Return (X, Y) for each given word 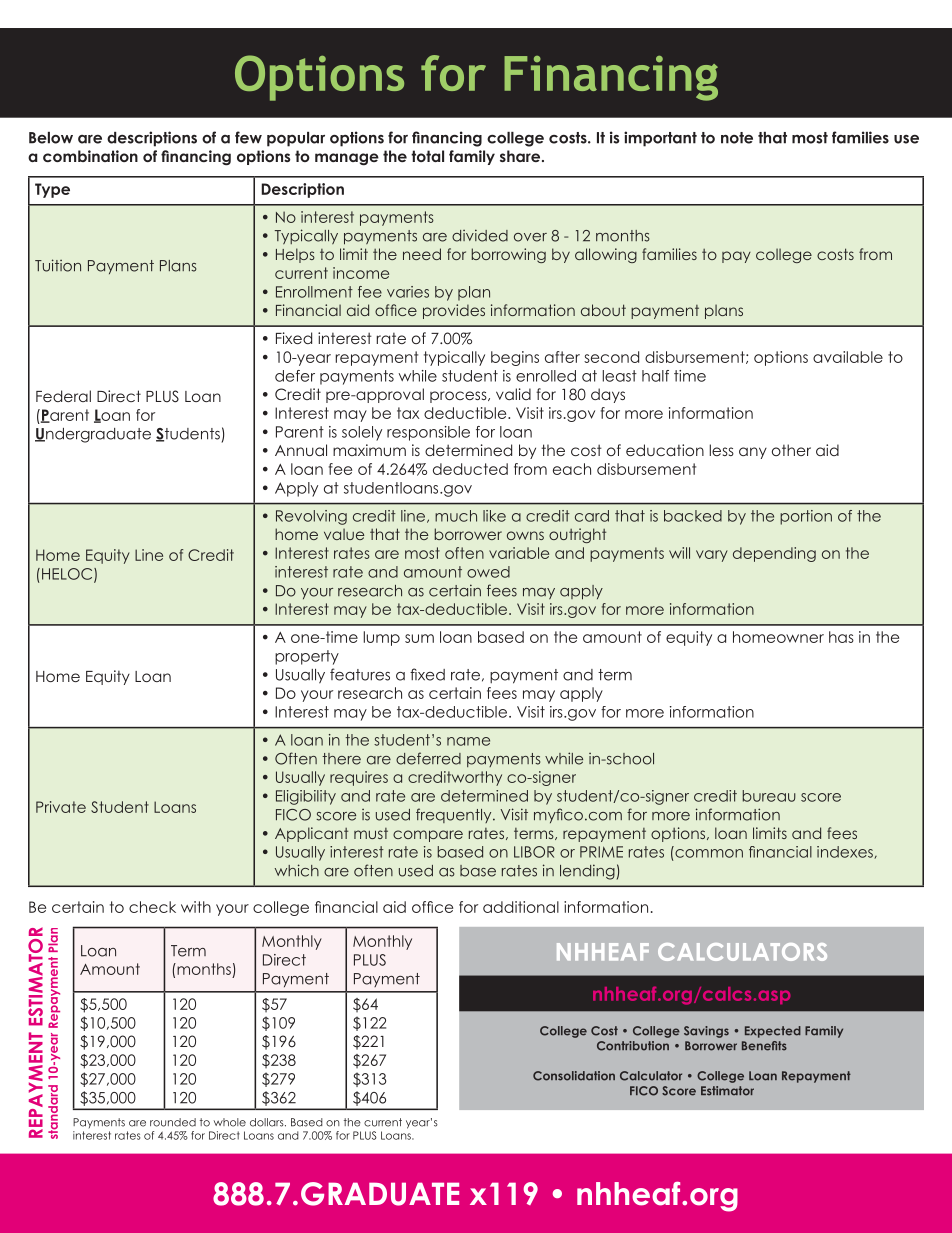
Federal (63, 396)
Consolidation (574, 1076)
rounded (173, 1122)
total (427, 156)
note (737, 138)
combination (90, 156)
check (152, 907)
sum (419, 638)
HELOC (68, 575)
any (753, 453)
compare (428, 836)
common (709, 853)
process (459, 397)
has (841, 637)
